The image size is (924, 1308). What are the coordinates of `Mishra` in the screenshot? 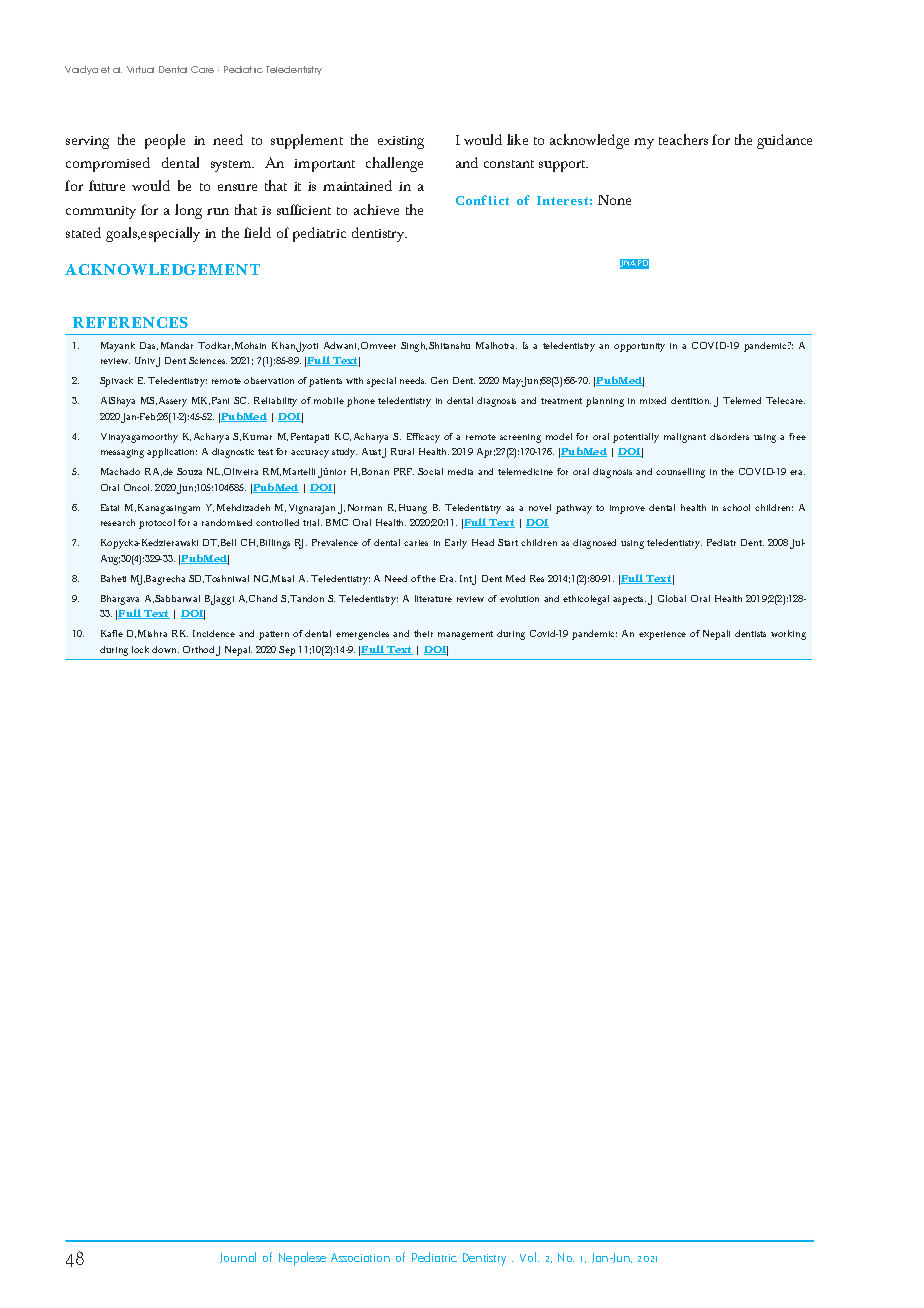 It's located at (152, 633).
